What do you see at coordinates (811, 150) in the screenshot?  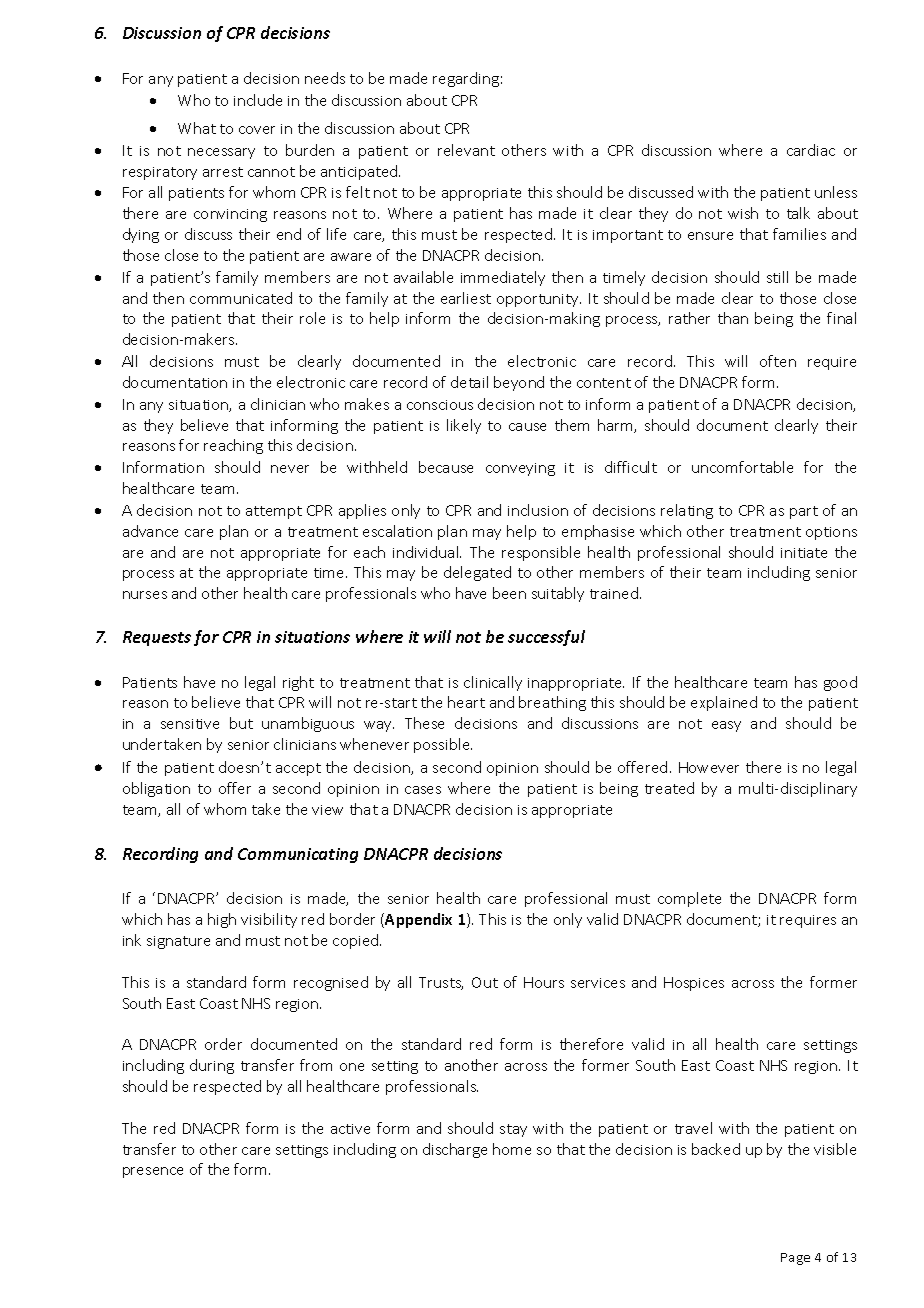 I see `cardiac` at bounding box center [811, 150].
